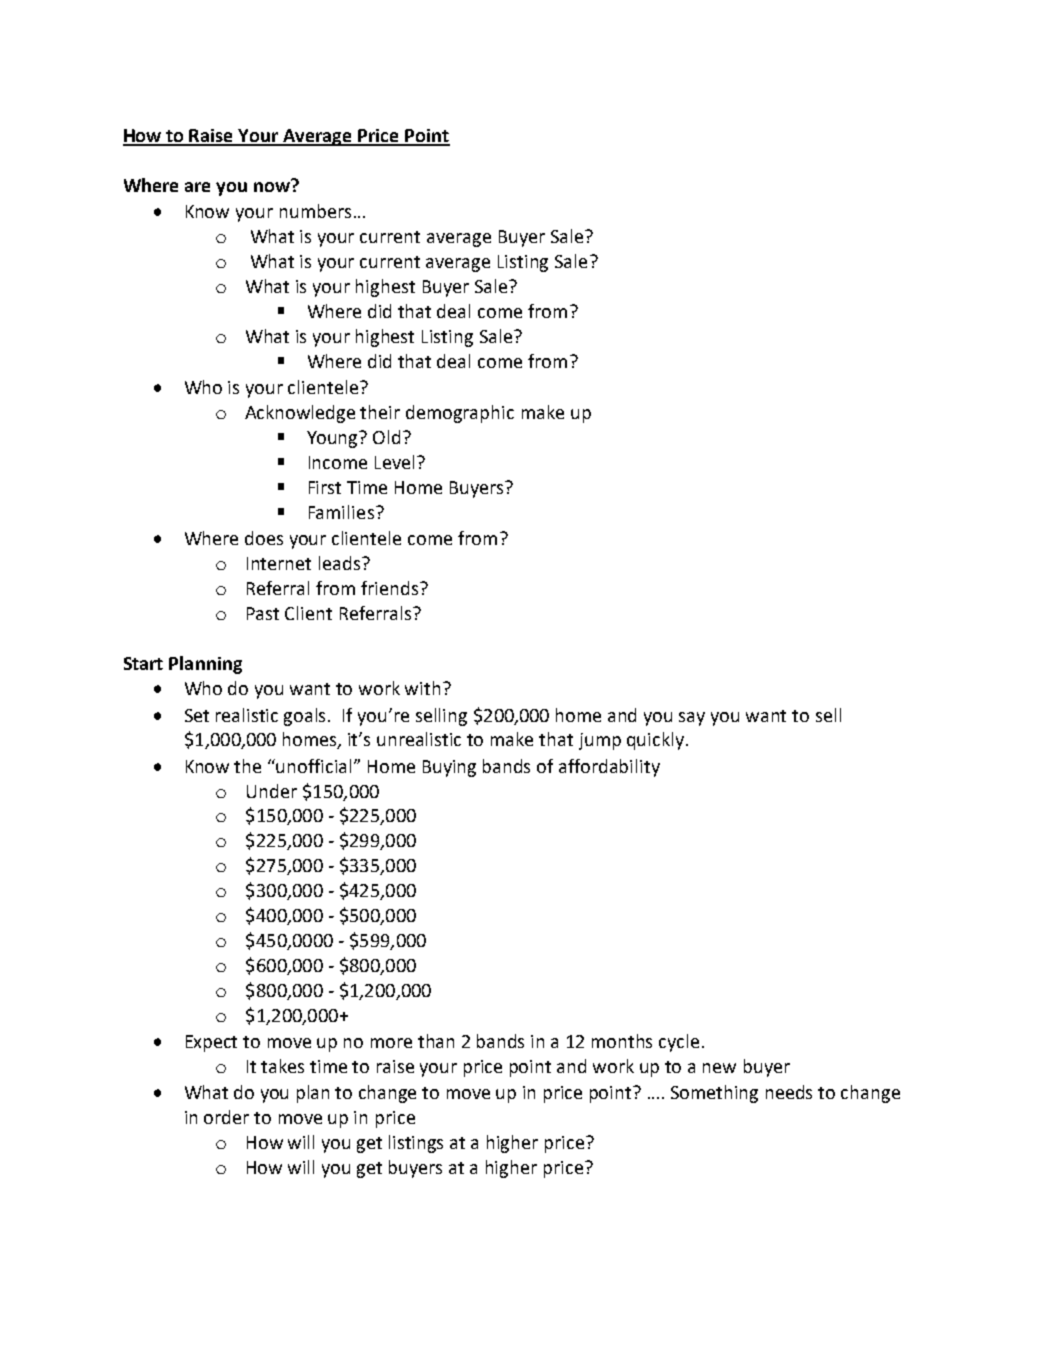 This document has width=1043, height=1349. What do you see at coordinates (263, 613) in the document?
I see `Past` at bounding box center [263, 613].
